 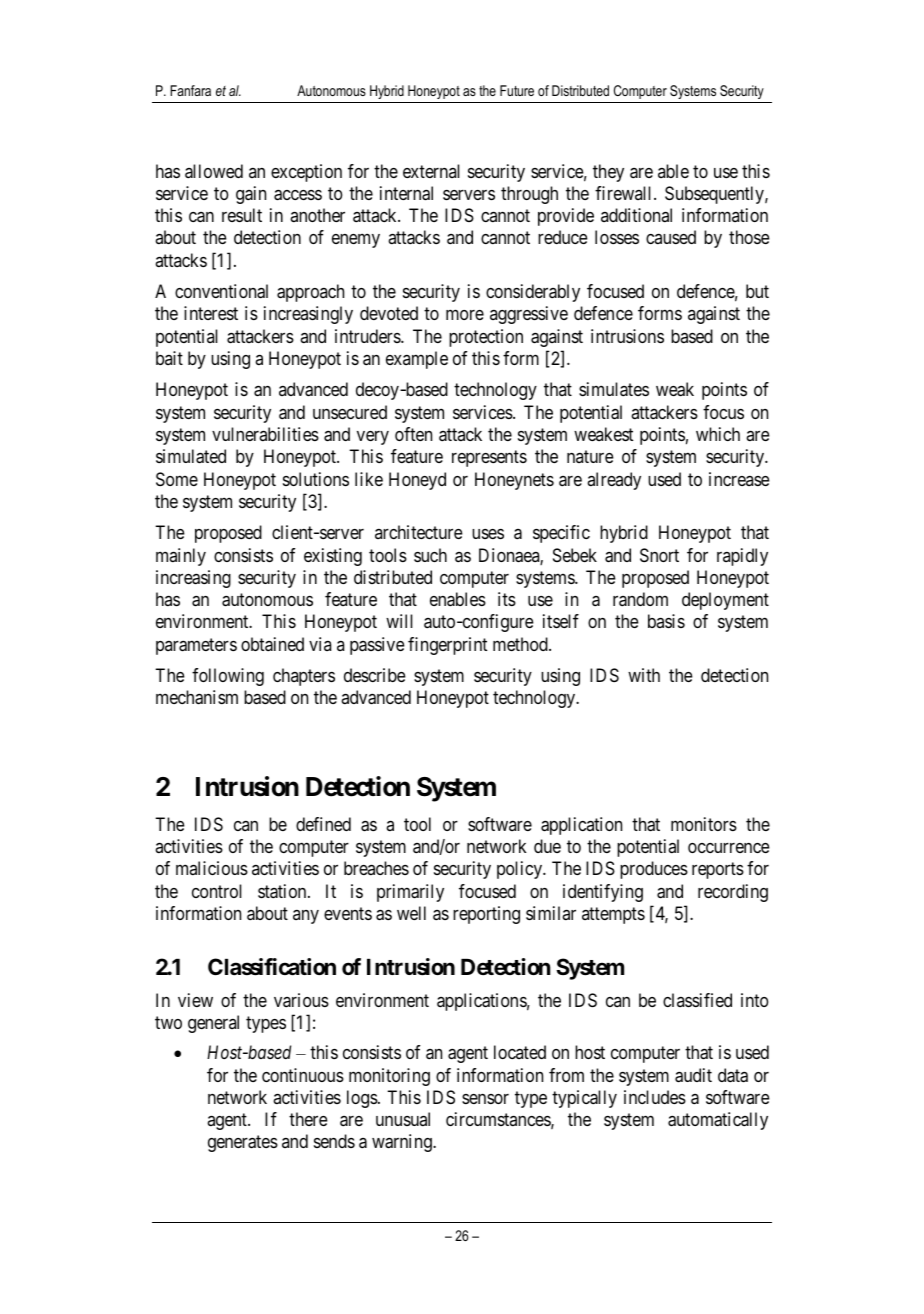 What do you see at coordinates (272, 644) in the screenshot?
I see `obtained` at bounding box center [272, 644].
